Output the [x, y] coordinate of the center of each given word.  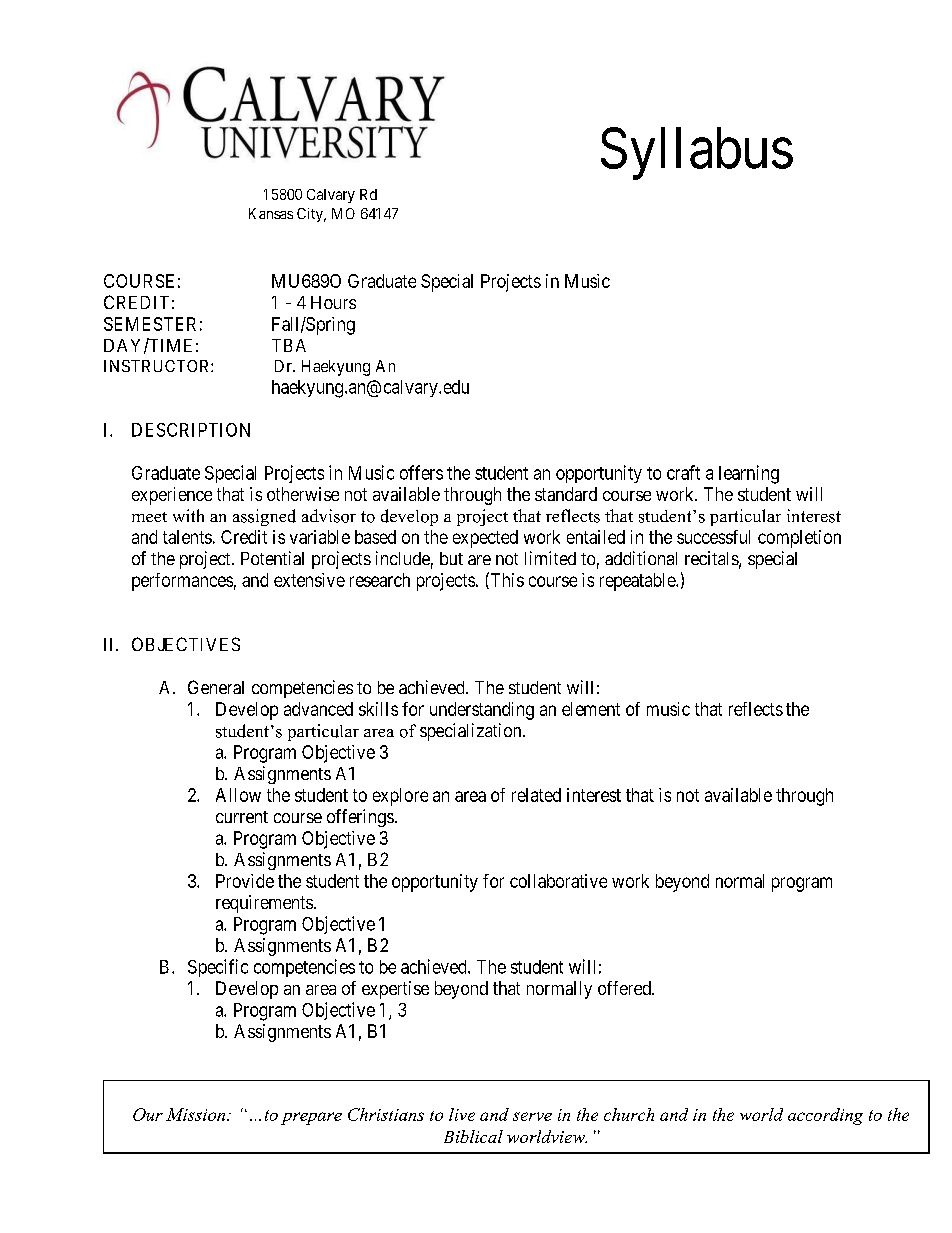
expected [485, 539]
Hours [333, 302]
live [462, 1114]
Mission [197, 1114]
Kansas [271, 213]
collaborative [558, 881]
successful [713, 537]
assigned [264, 517]
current [242, 817]
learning [749, 474]
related [536, 795]
